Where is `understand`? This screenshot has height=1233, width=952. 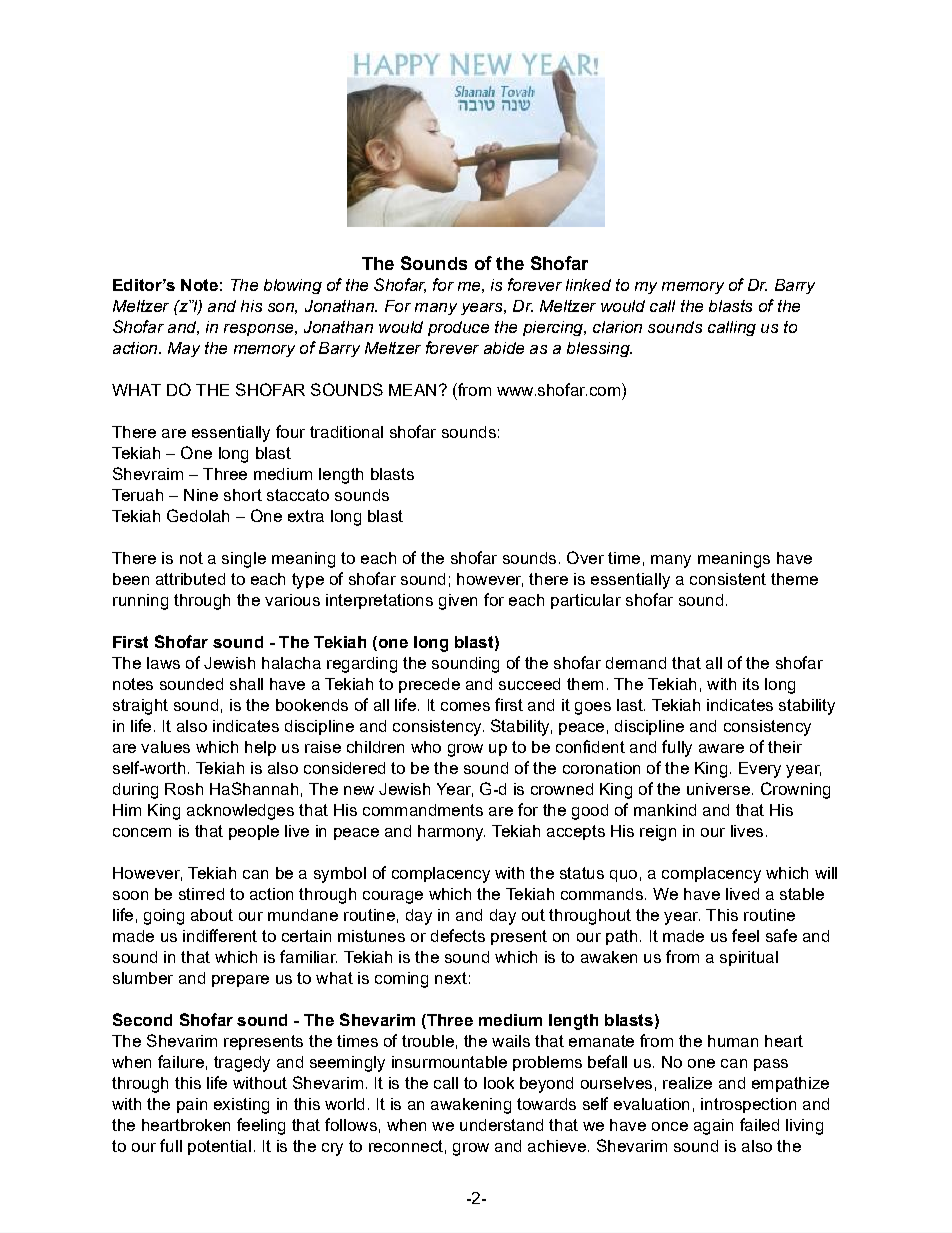 understand is located at coordinates (501, 1125).
